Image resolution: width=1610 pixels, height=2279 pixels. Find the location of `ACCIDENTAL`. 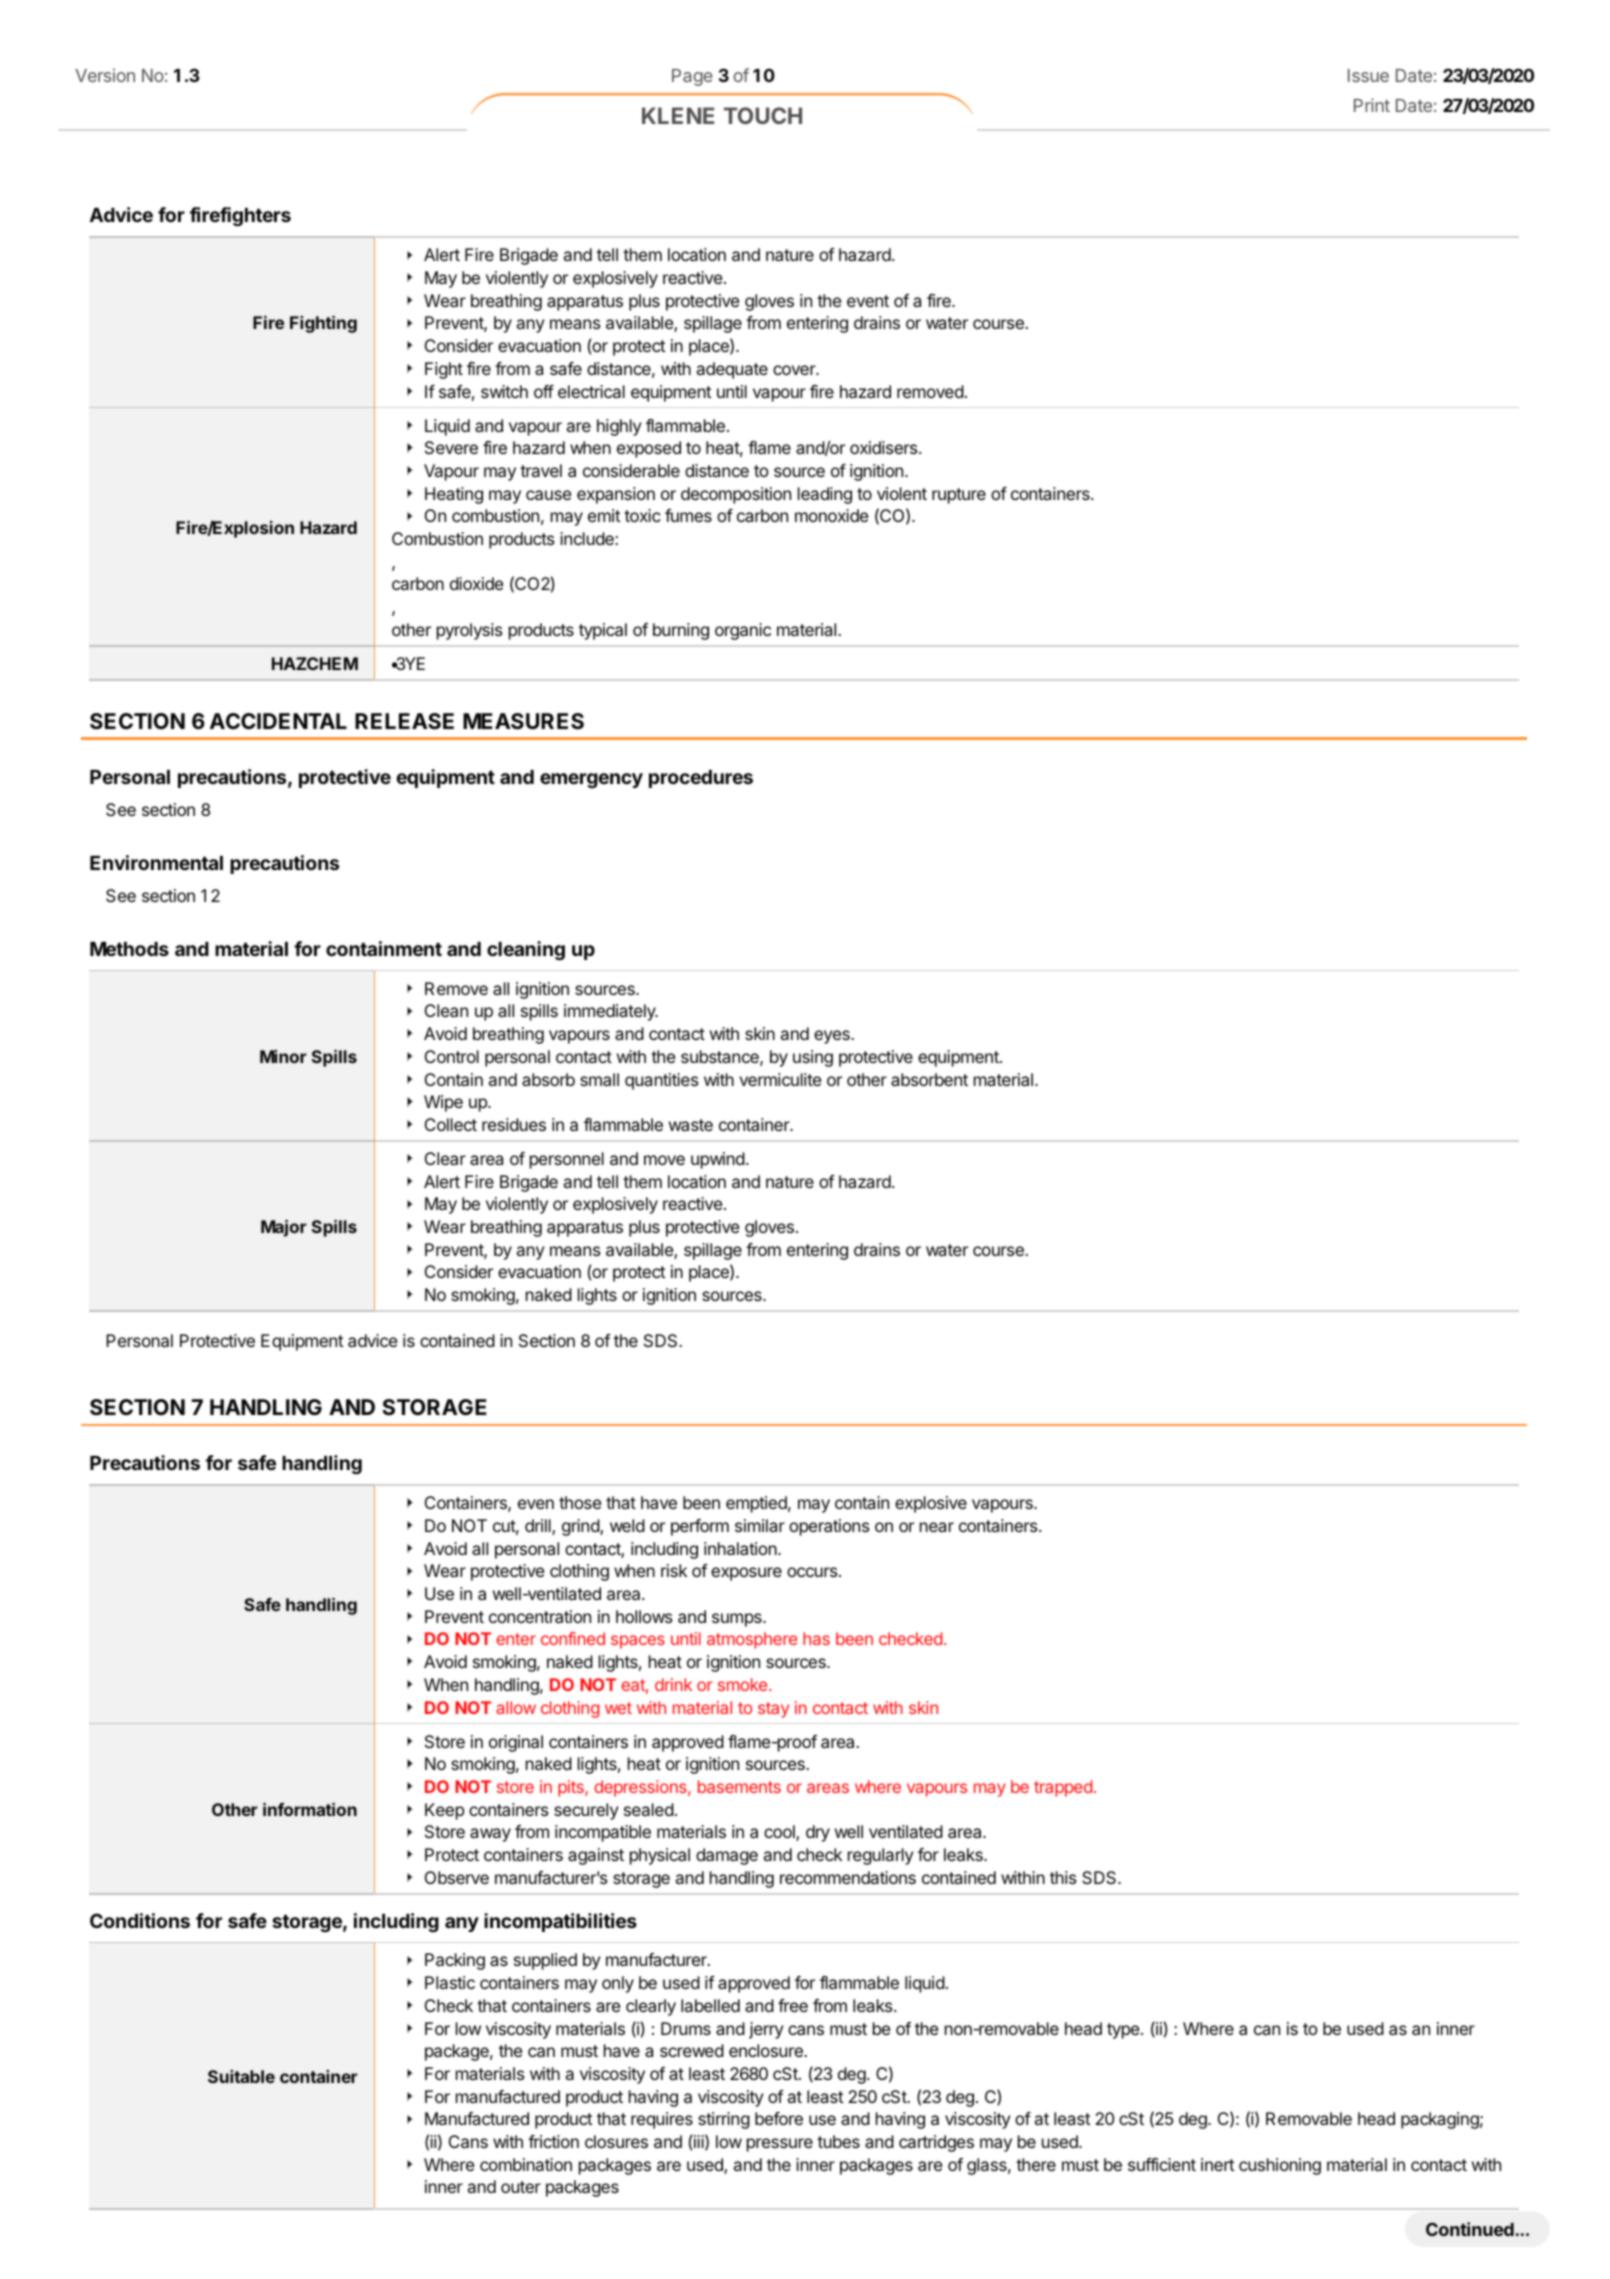

ACCIDENTAL is located at coordinates (278, 721).
